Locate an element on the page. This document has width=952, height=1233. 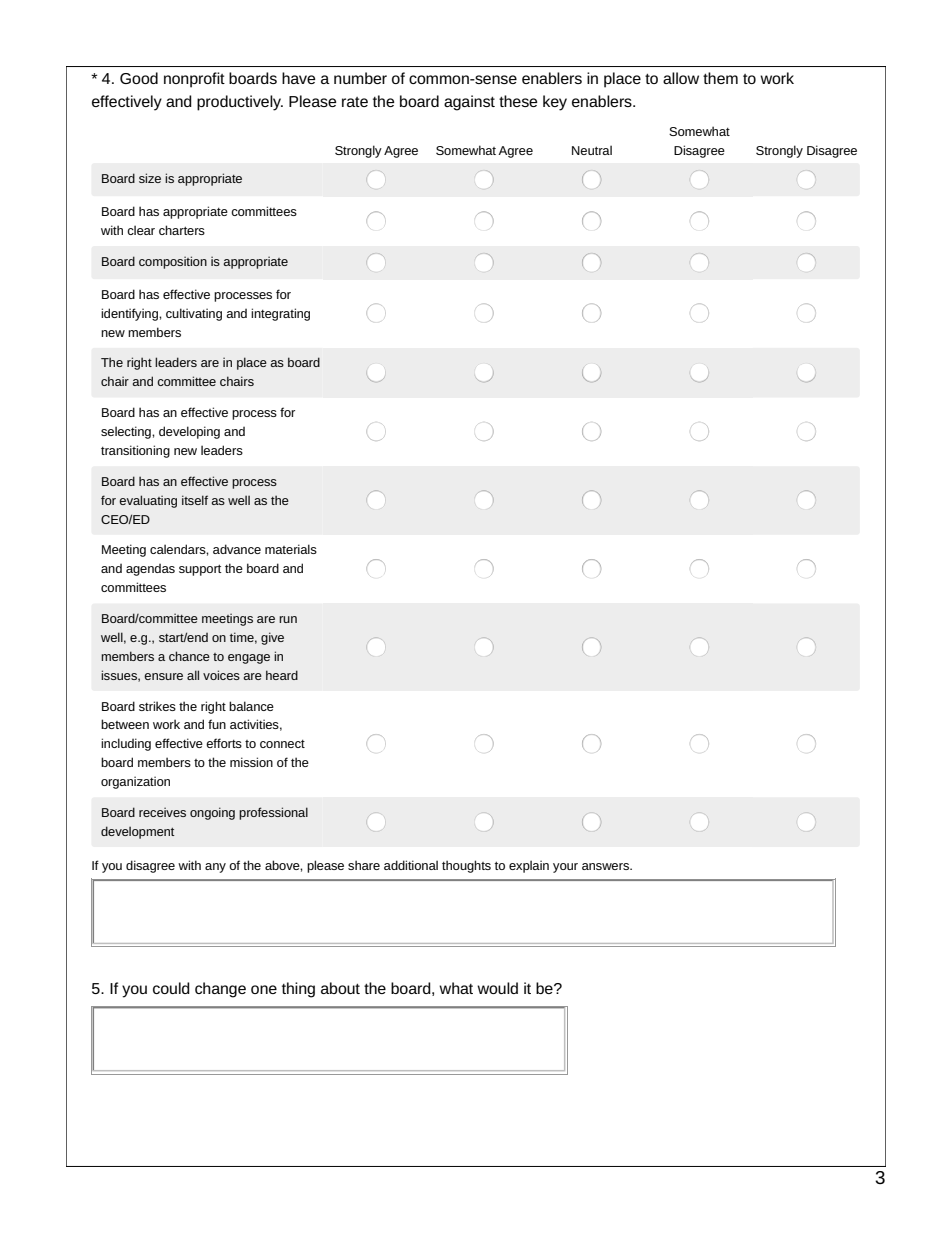
run is located at coordinates (288, 619).
